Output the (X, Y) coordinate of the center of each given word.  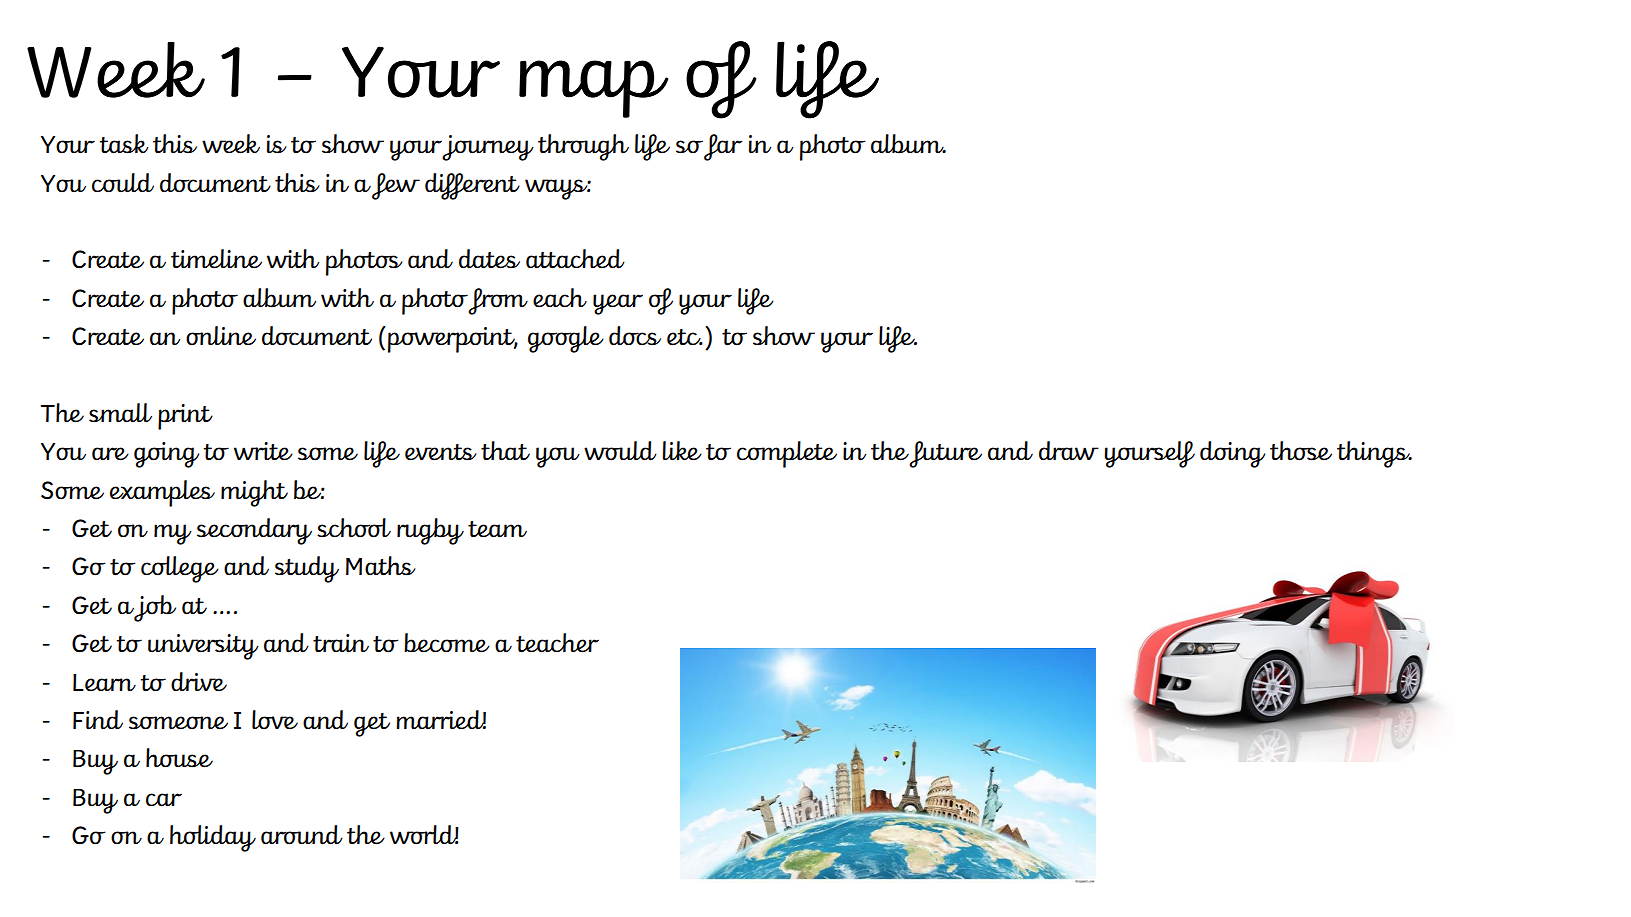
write (263, 451)
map (594, 89)
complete (787, 454)
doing (1232, 454)
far (723, 147)
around (302, 835)
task (124, 144)
